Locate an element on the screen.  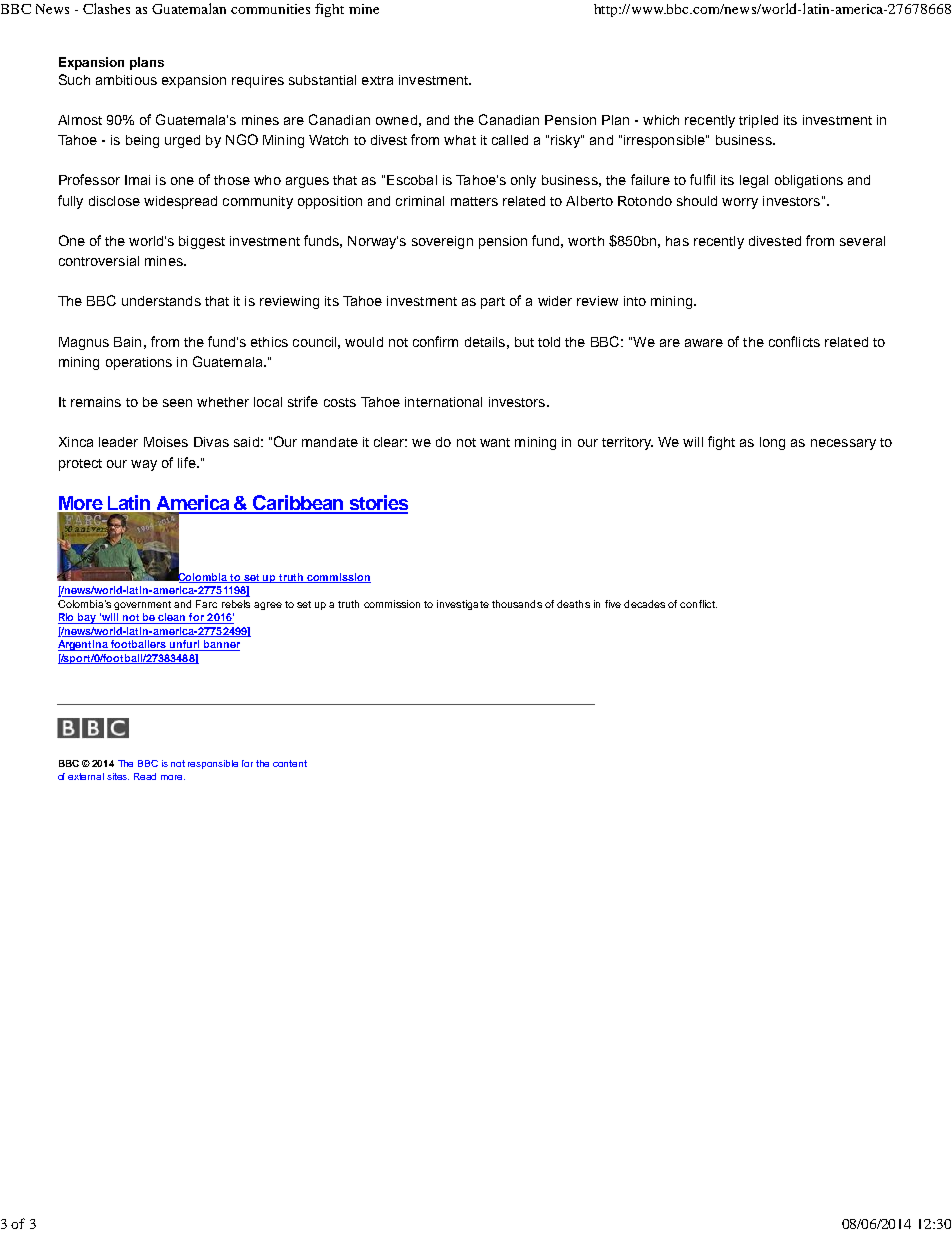
decades is located at coordinates (644, 604).
